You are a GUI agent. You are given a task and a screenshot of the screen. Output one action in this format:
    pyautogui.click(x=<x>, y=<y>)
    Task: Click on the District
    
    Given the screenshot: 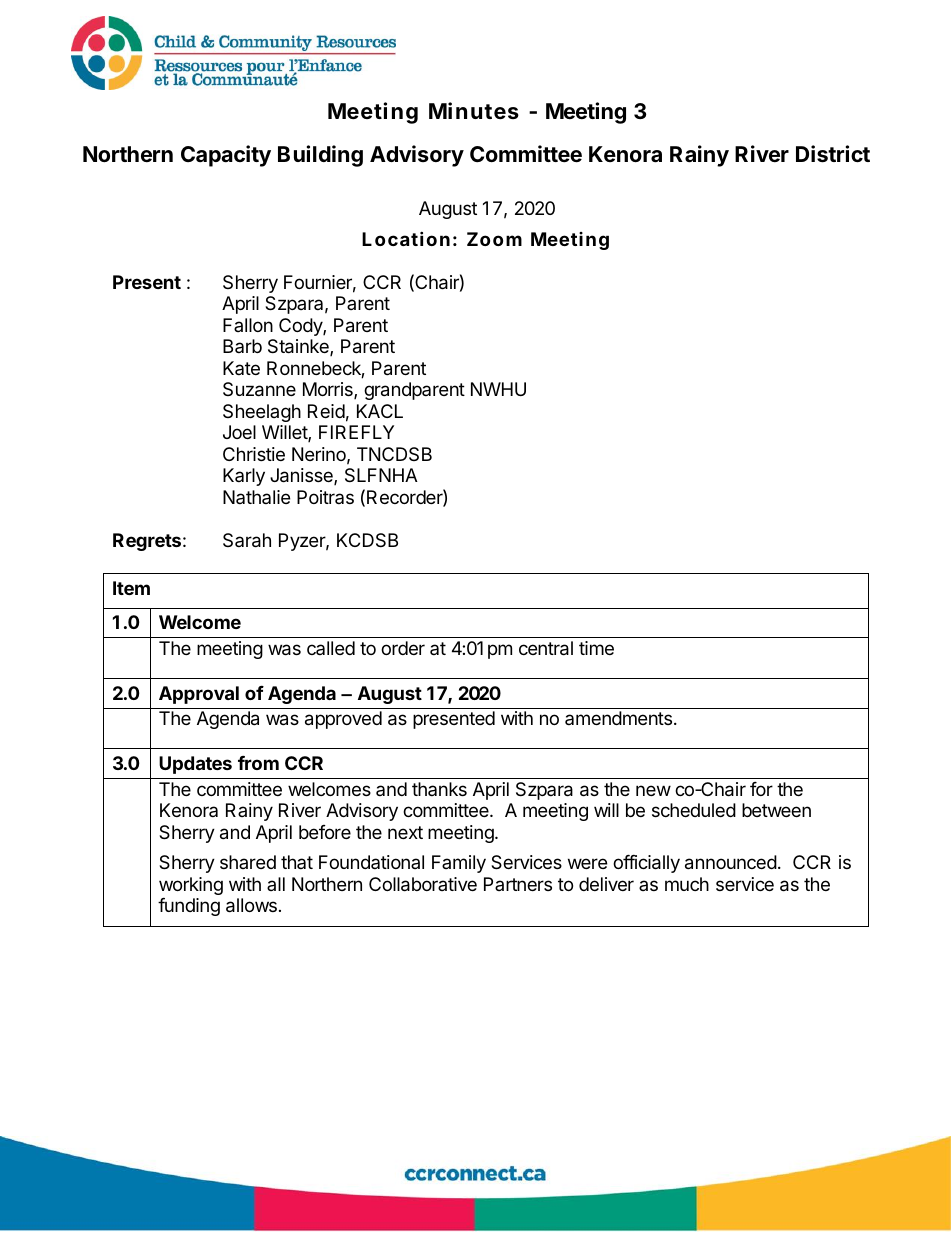 What is the action you would take?
    pyautogui.click(x=833, y=154)
